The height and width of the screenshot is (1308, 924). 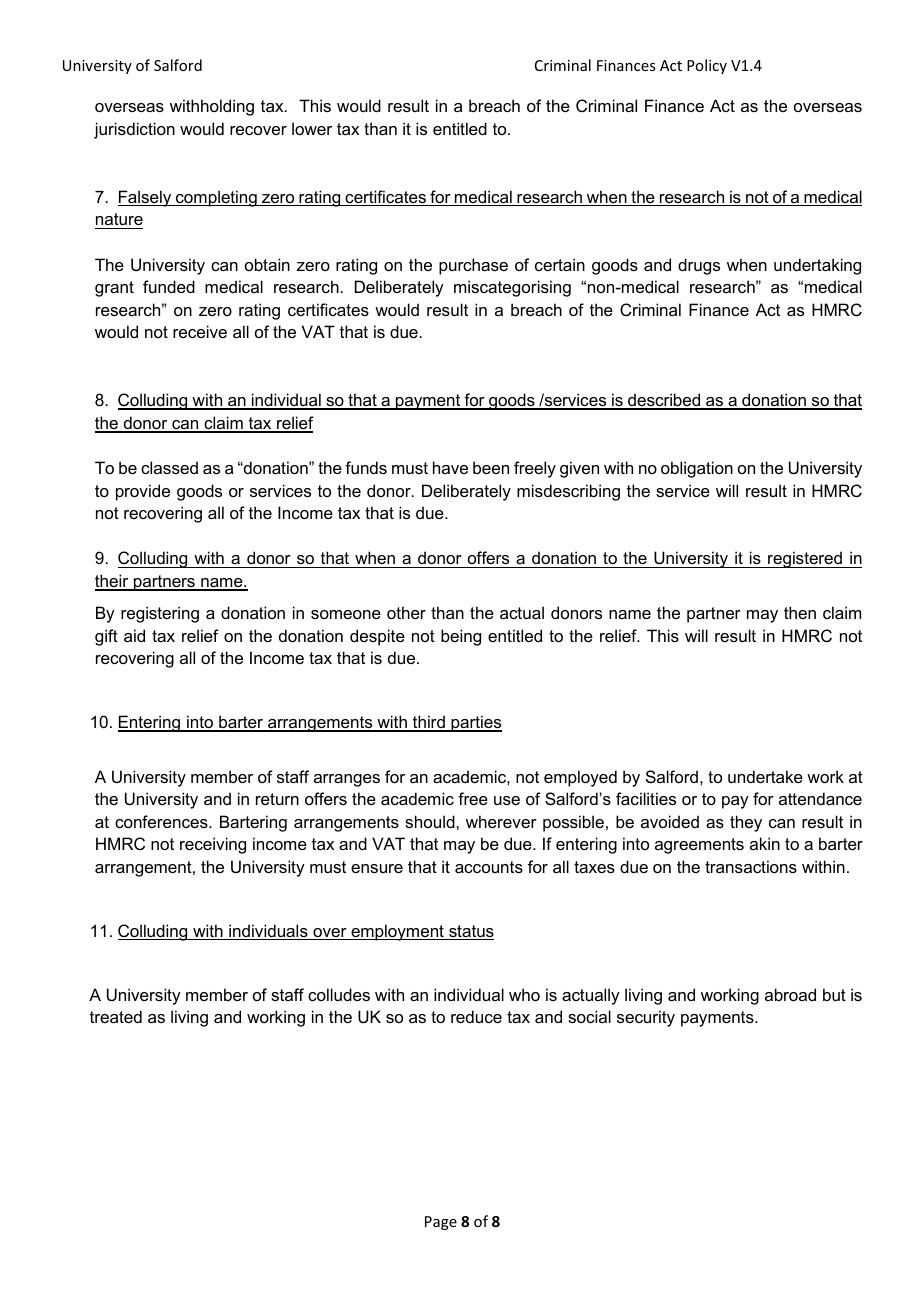 I want to click on Policy, so click(x=707, y=66).
